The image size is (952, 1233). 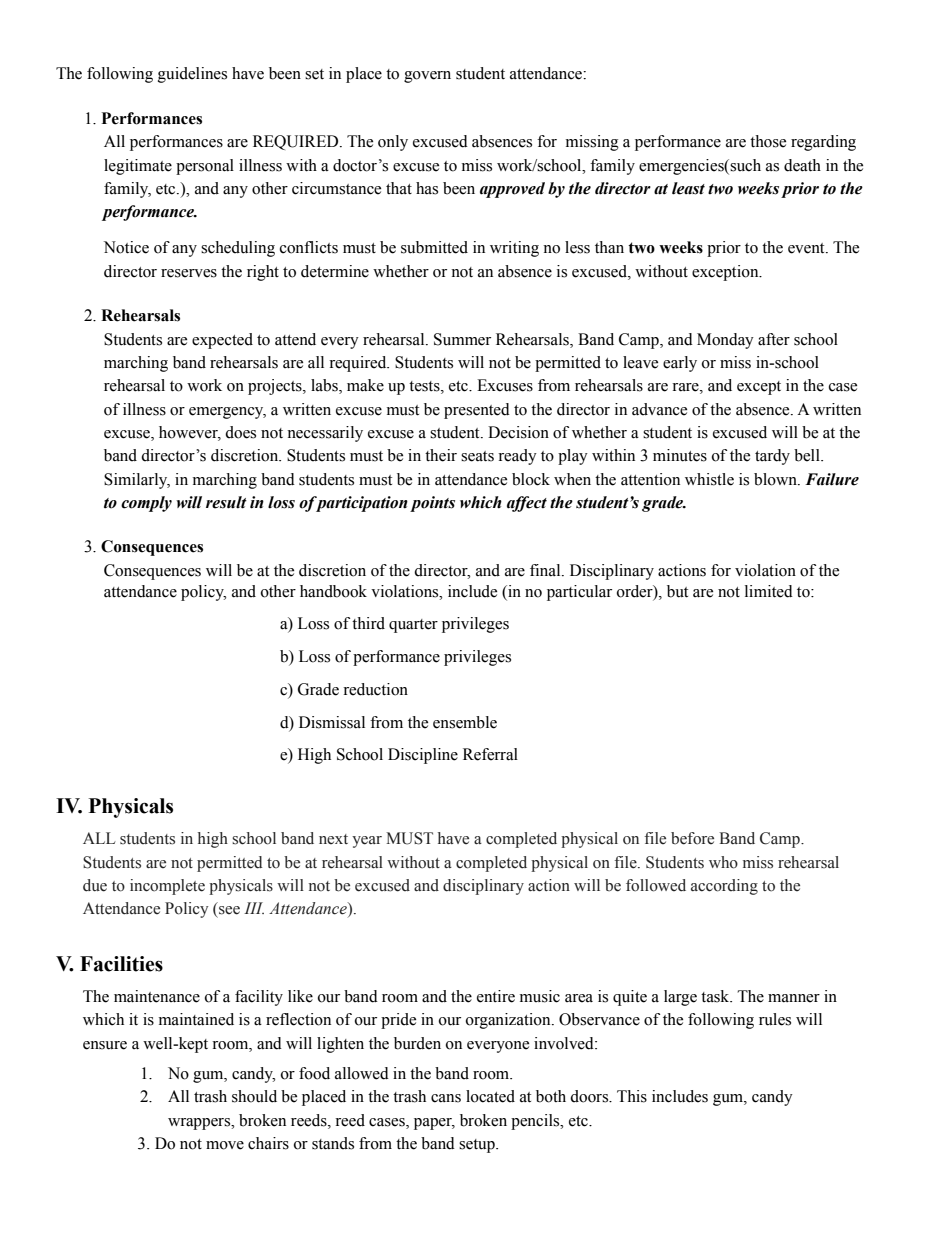 I want to click on before, so click(x=692, y=838).
